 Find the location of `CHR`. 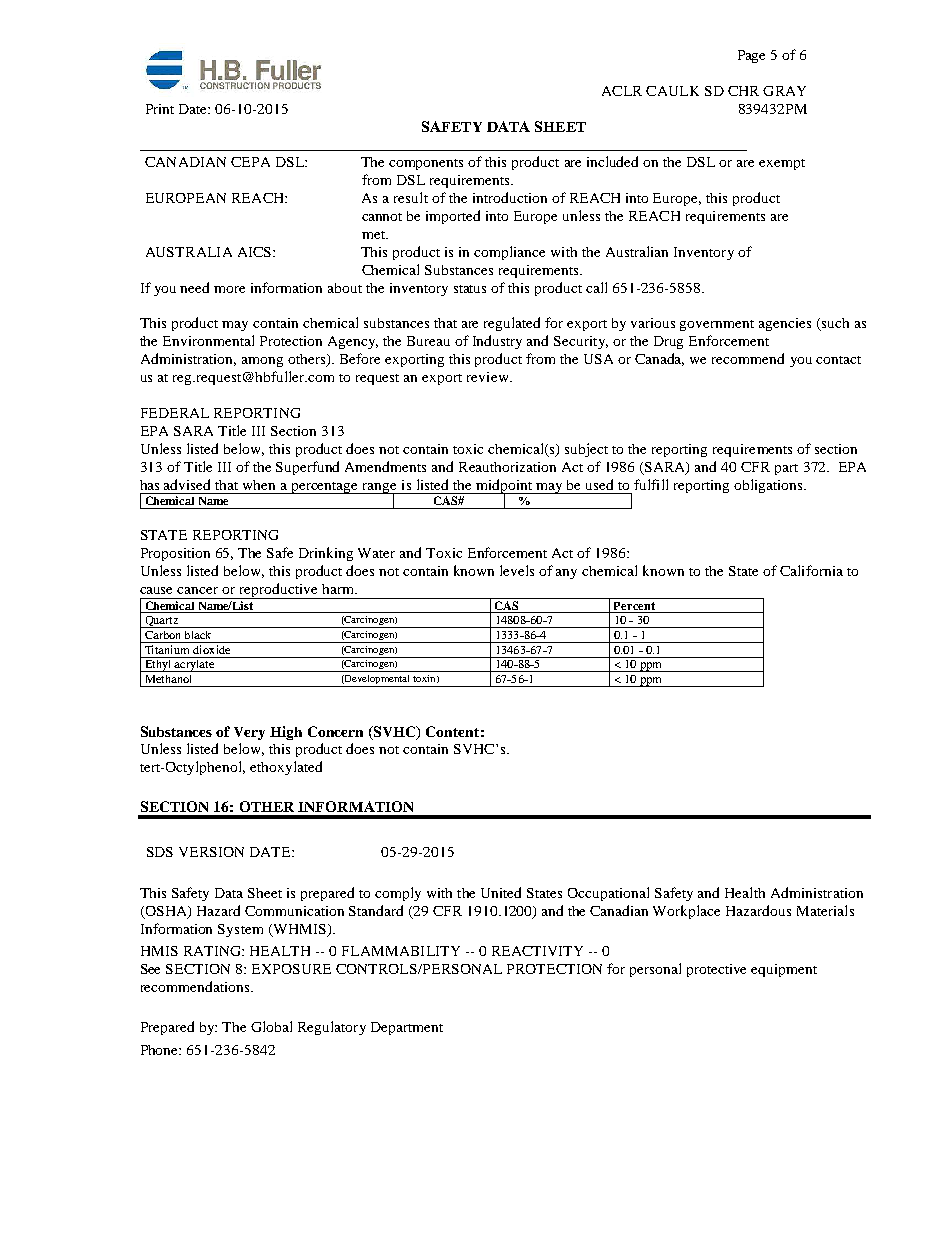

CHR is located at coordinates (743, 91).
